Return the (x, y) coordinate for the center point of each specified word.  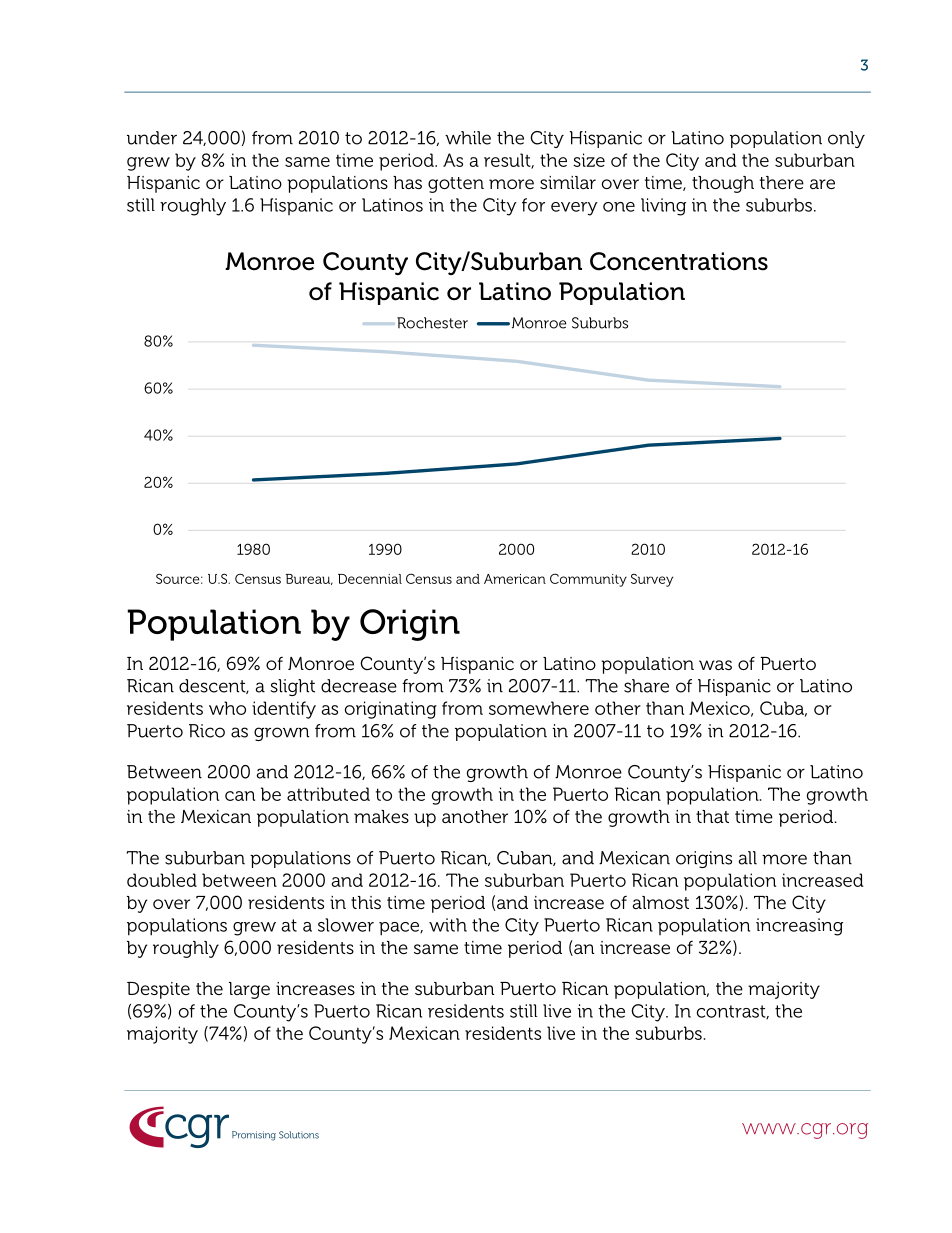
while (468, 138)
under (152, 138)
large (249, 990)
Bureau (309, 579)
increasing (799, 927)
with (448, 925)
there (782, 182)
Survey (652, 580)
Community (588, 580)
